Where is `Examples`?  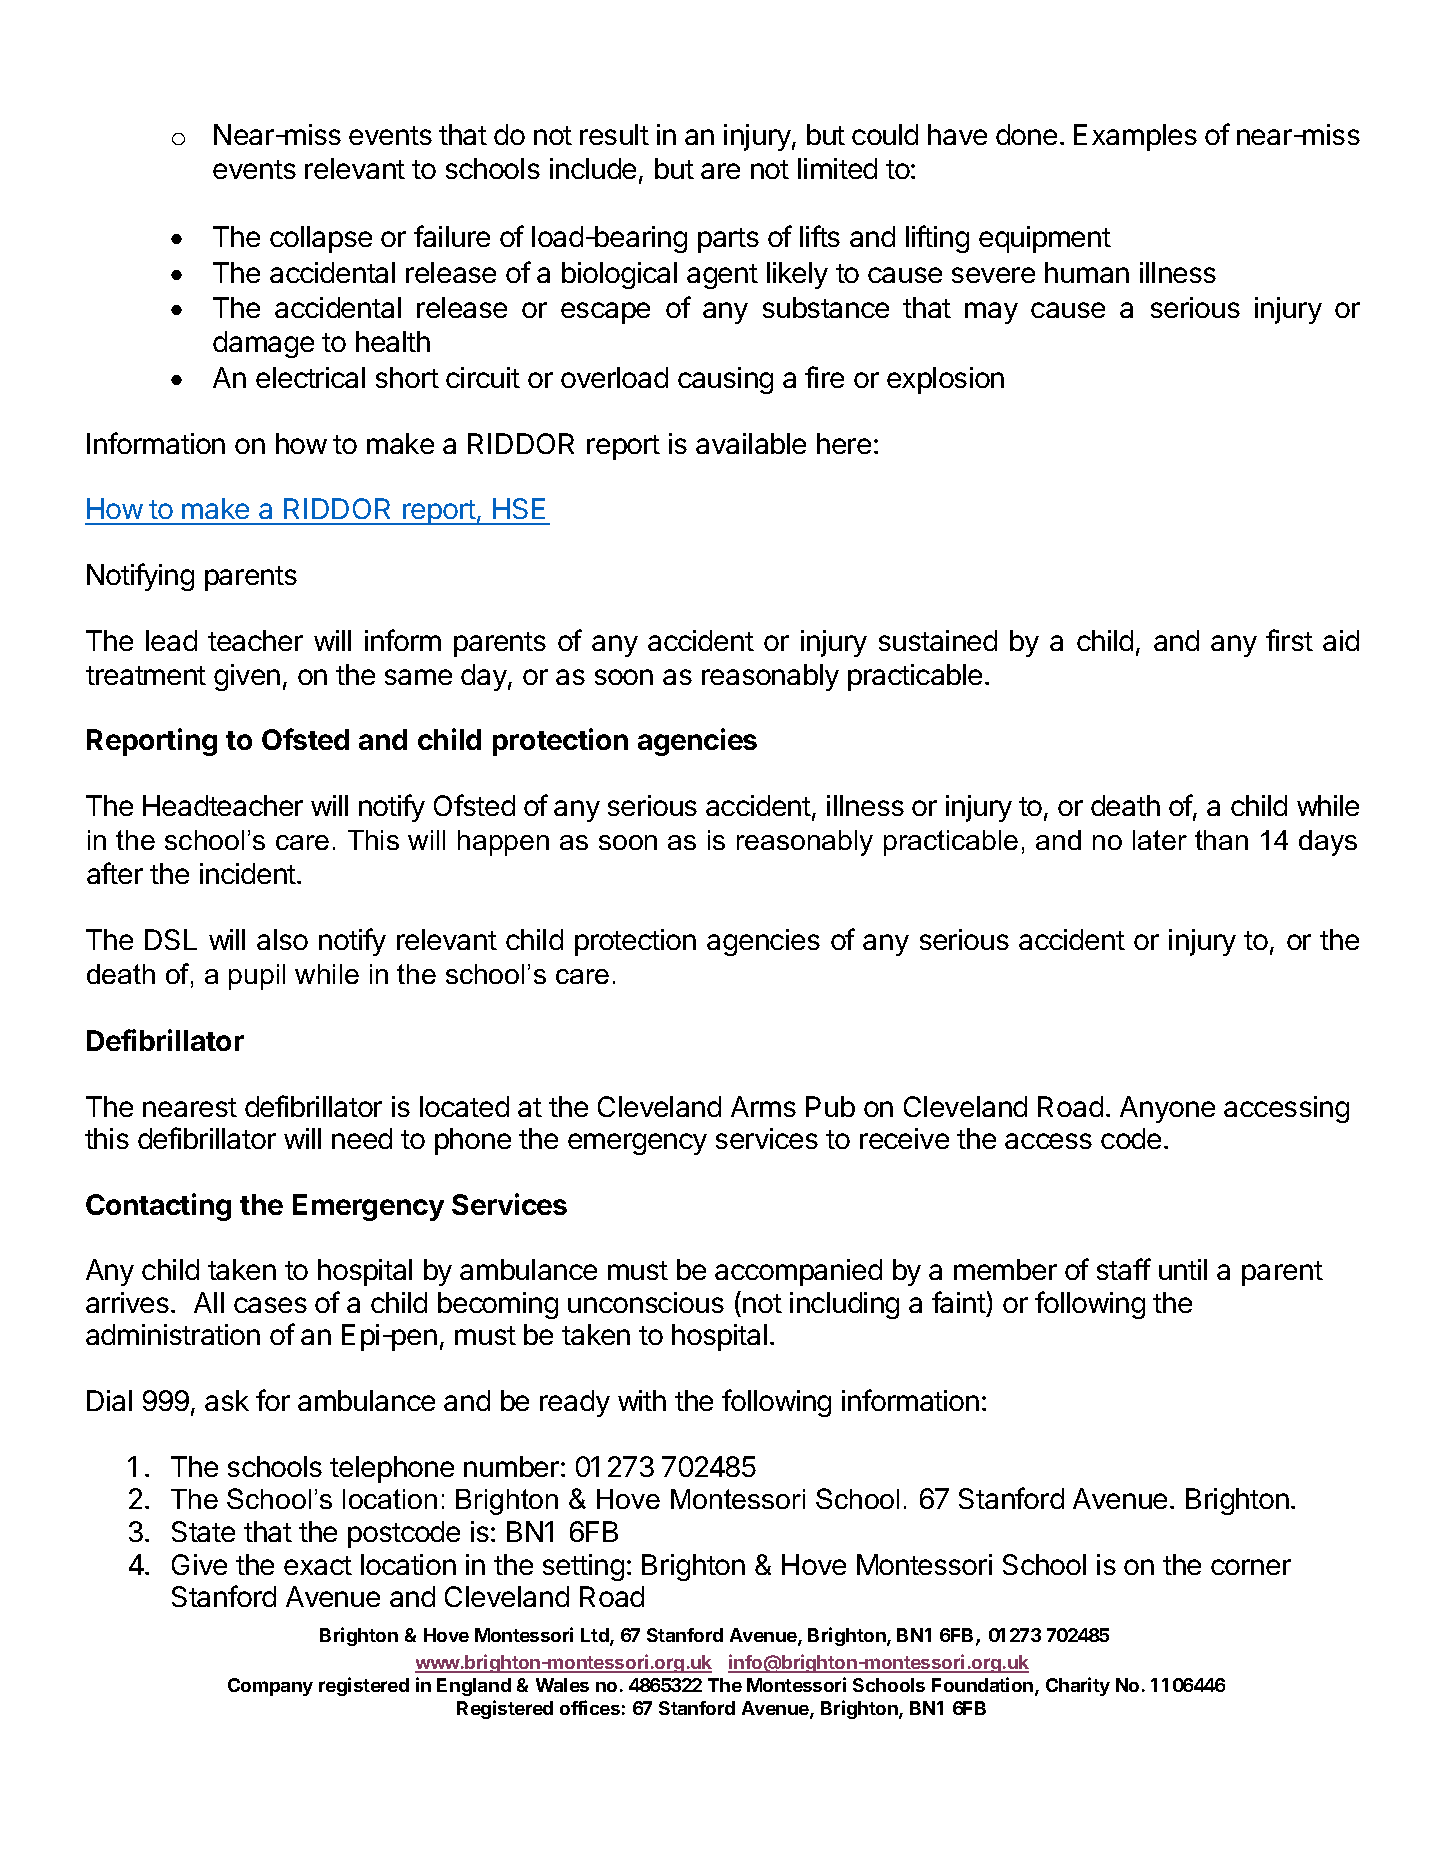 Examples is located at coordinates (1135, 137).
